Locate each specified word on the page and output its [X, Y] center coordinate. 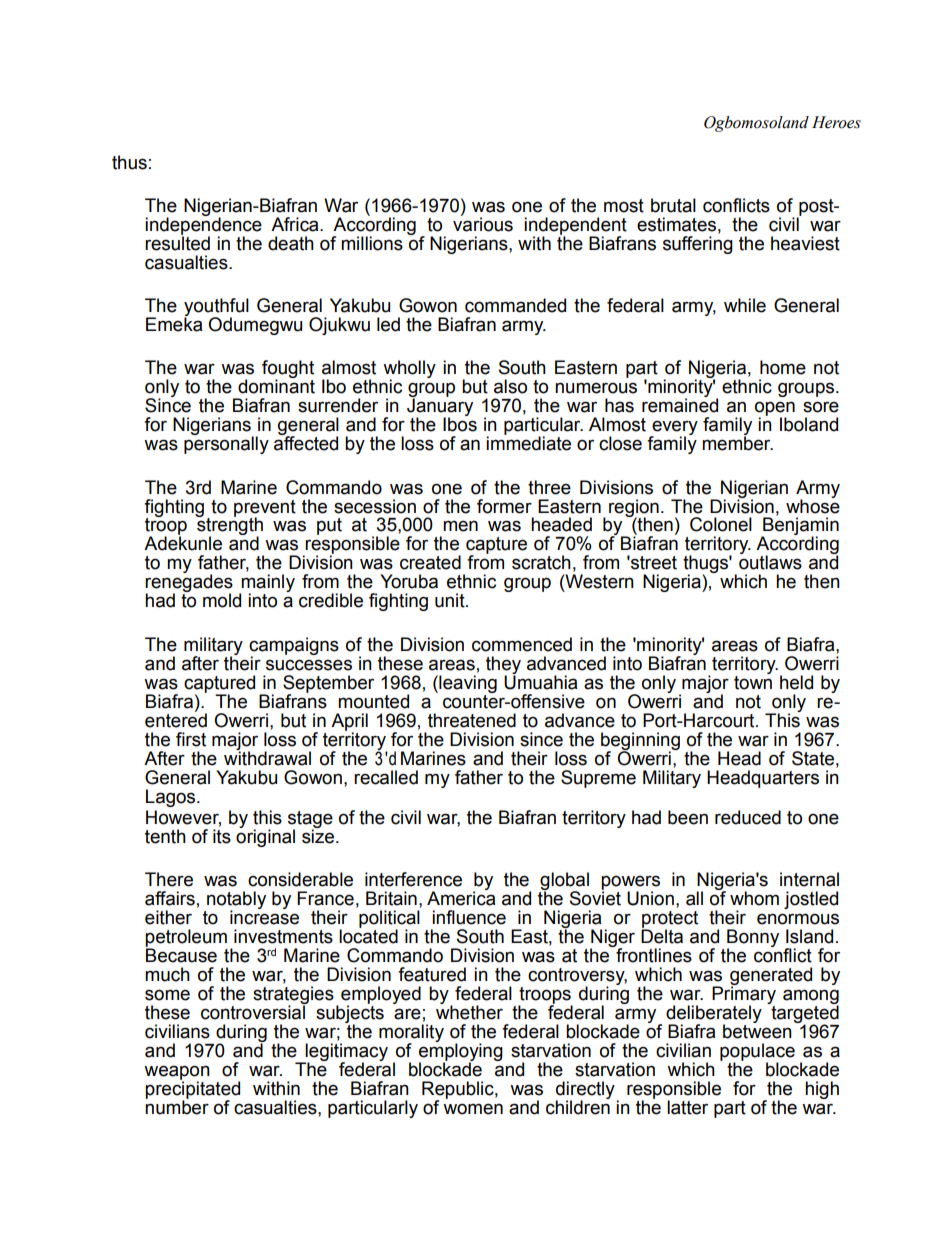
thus [129, 162]
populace [757, 1053]
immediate [528, 443]
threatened [472, 720]
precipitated [192, 1090]
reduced [748, 817]
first [191, 739]
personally [226, 445]
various [483, 223]
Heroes [836, 122]
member [737, 443]
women [473, 1109]
